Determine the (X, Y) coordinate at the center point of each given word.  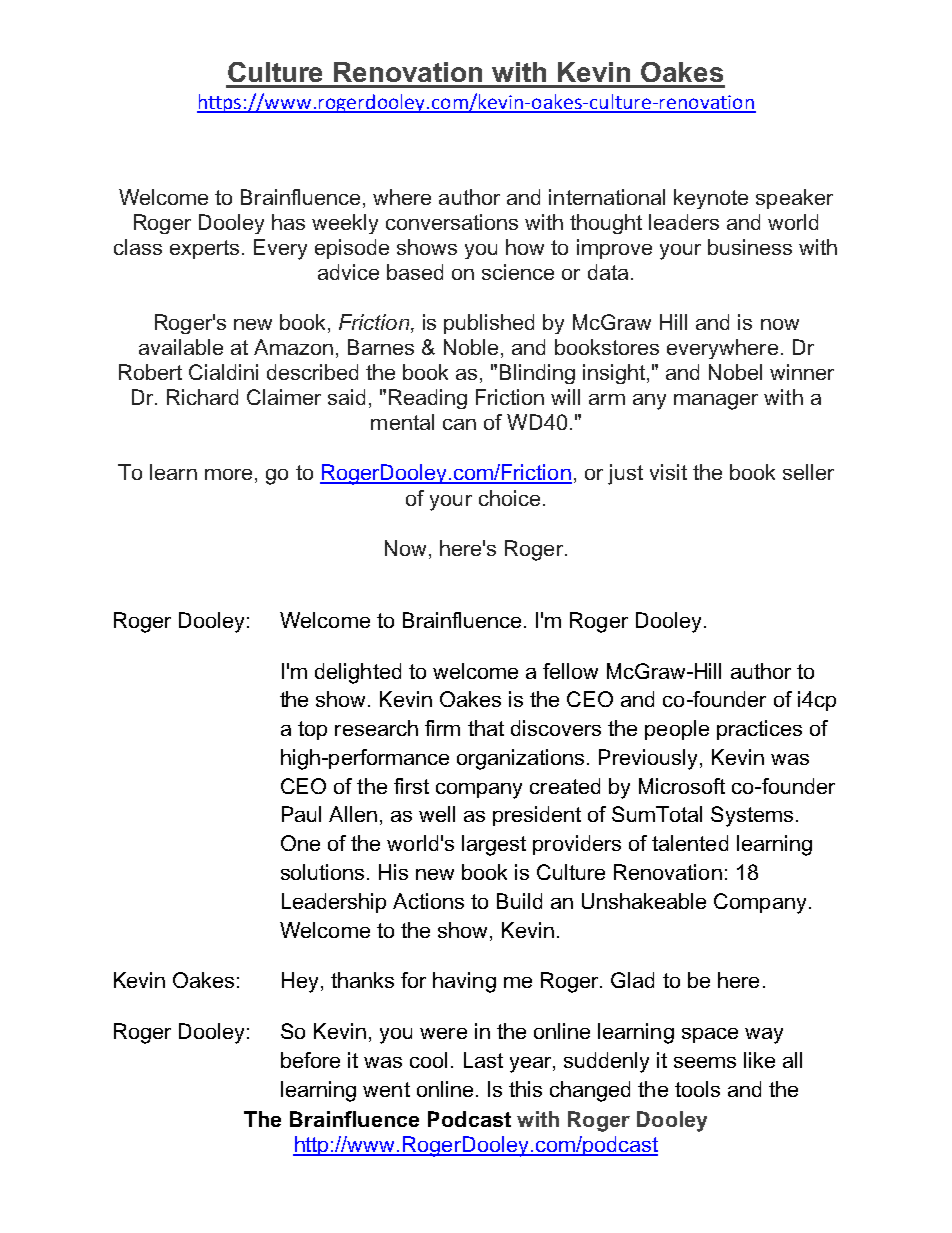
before (310, 1060)
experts (204, 249)
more (228, 474)
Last (483, 1060)
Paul (301, 814)
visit (668, 472)
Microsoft (682, 786)
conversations (452, 222)
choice (509, 498)
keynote (711, 199)
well (437, 814)
